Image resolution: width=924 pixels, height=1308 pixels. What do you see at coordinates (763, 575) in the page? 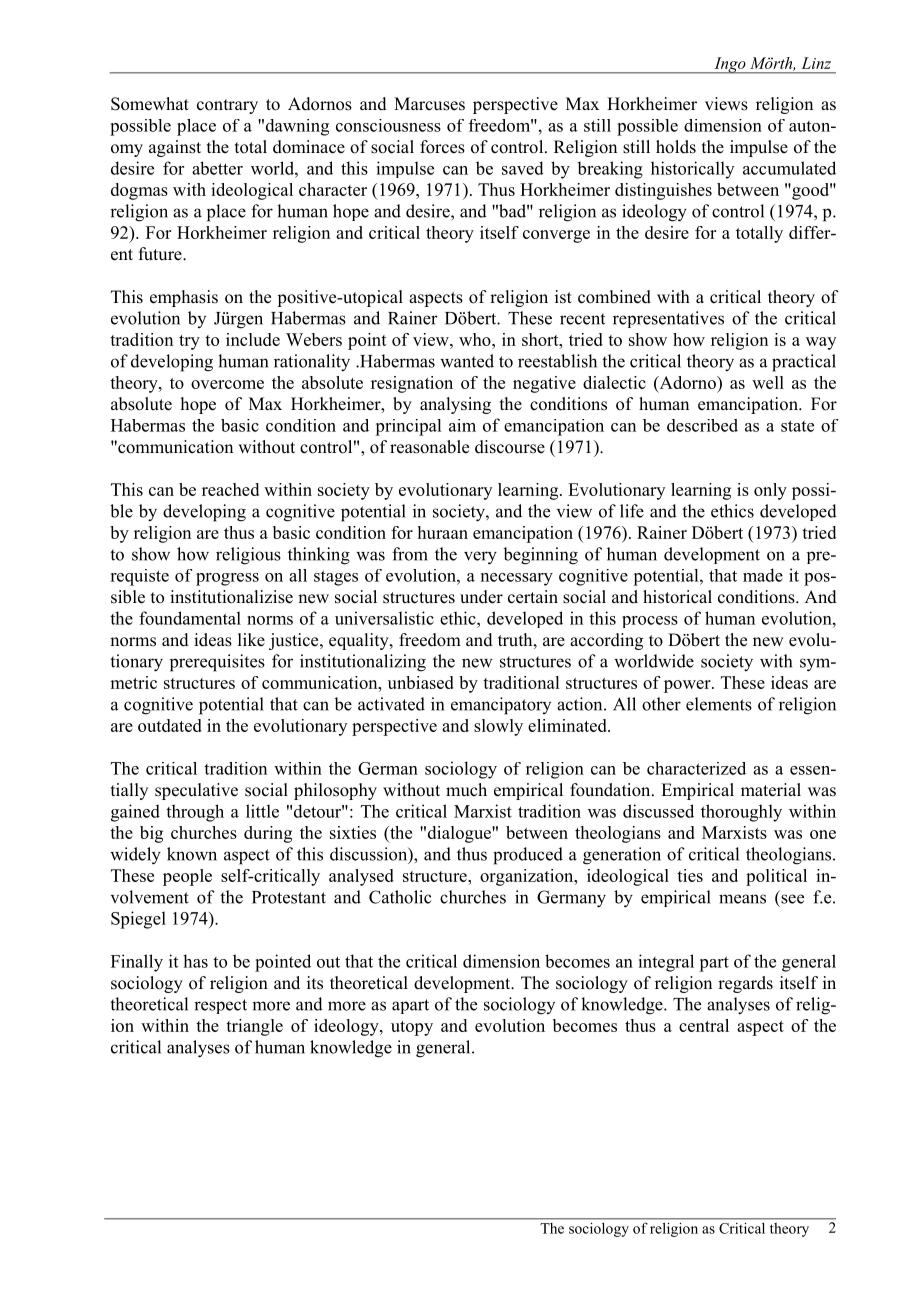
I see `made` at bounding box center [763, 575].
